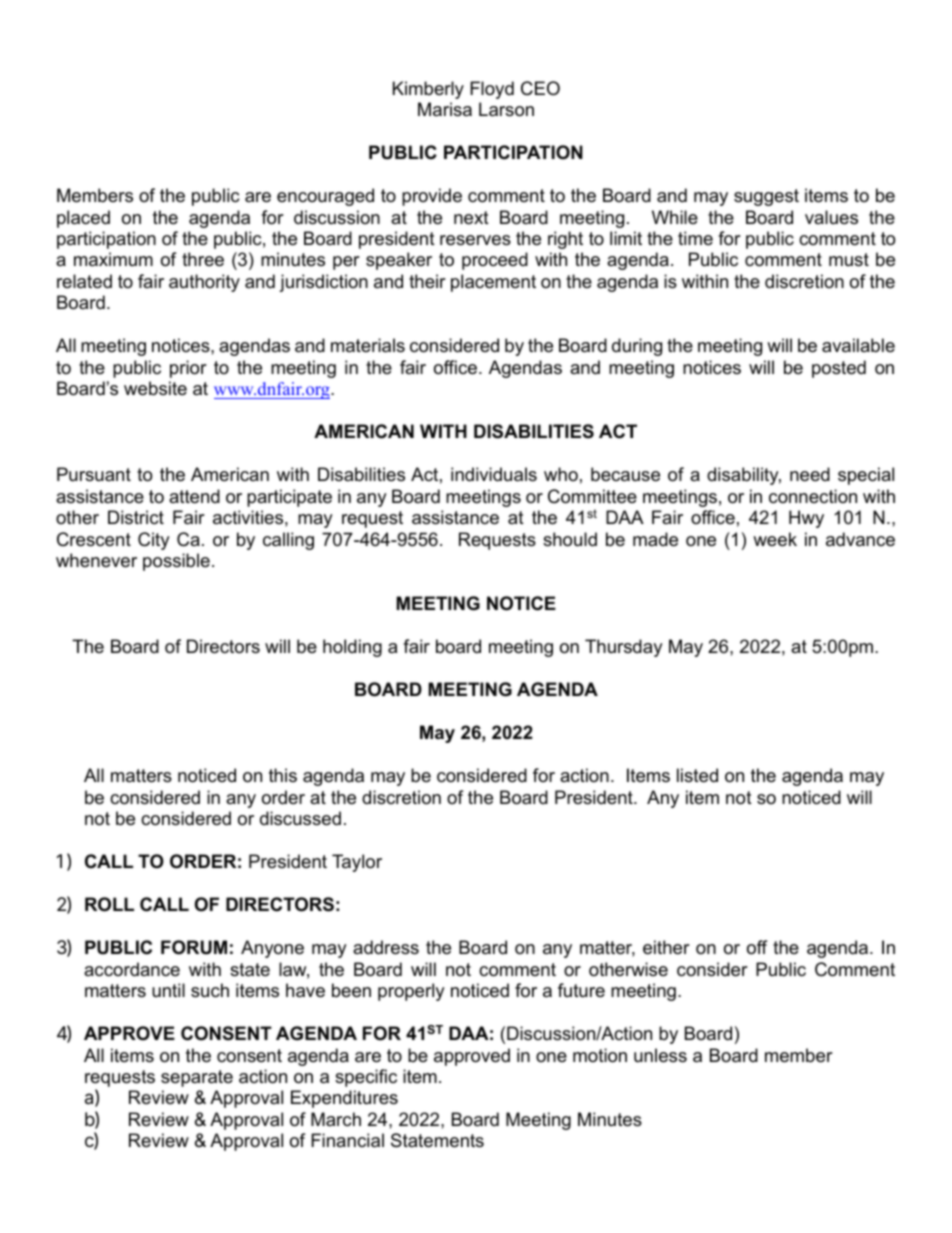  What do you see at coordinates (766, 197) in the screenshot?
I see `suggest` at bounding box center [766, 197].
